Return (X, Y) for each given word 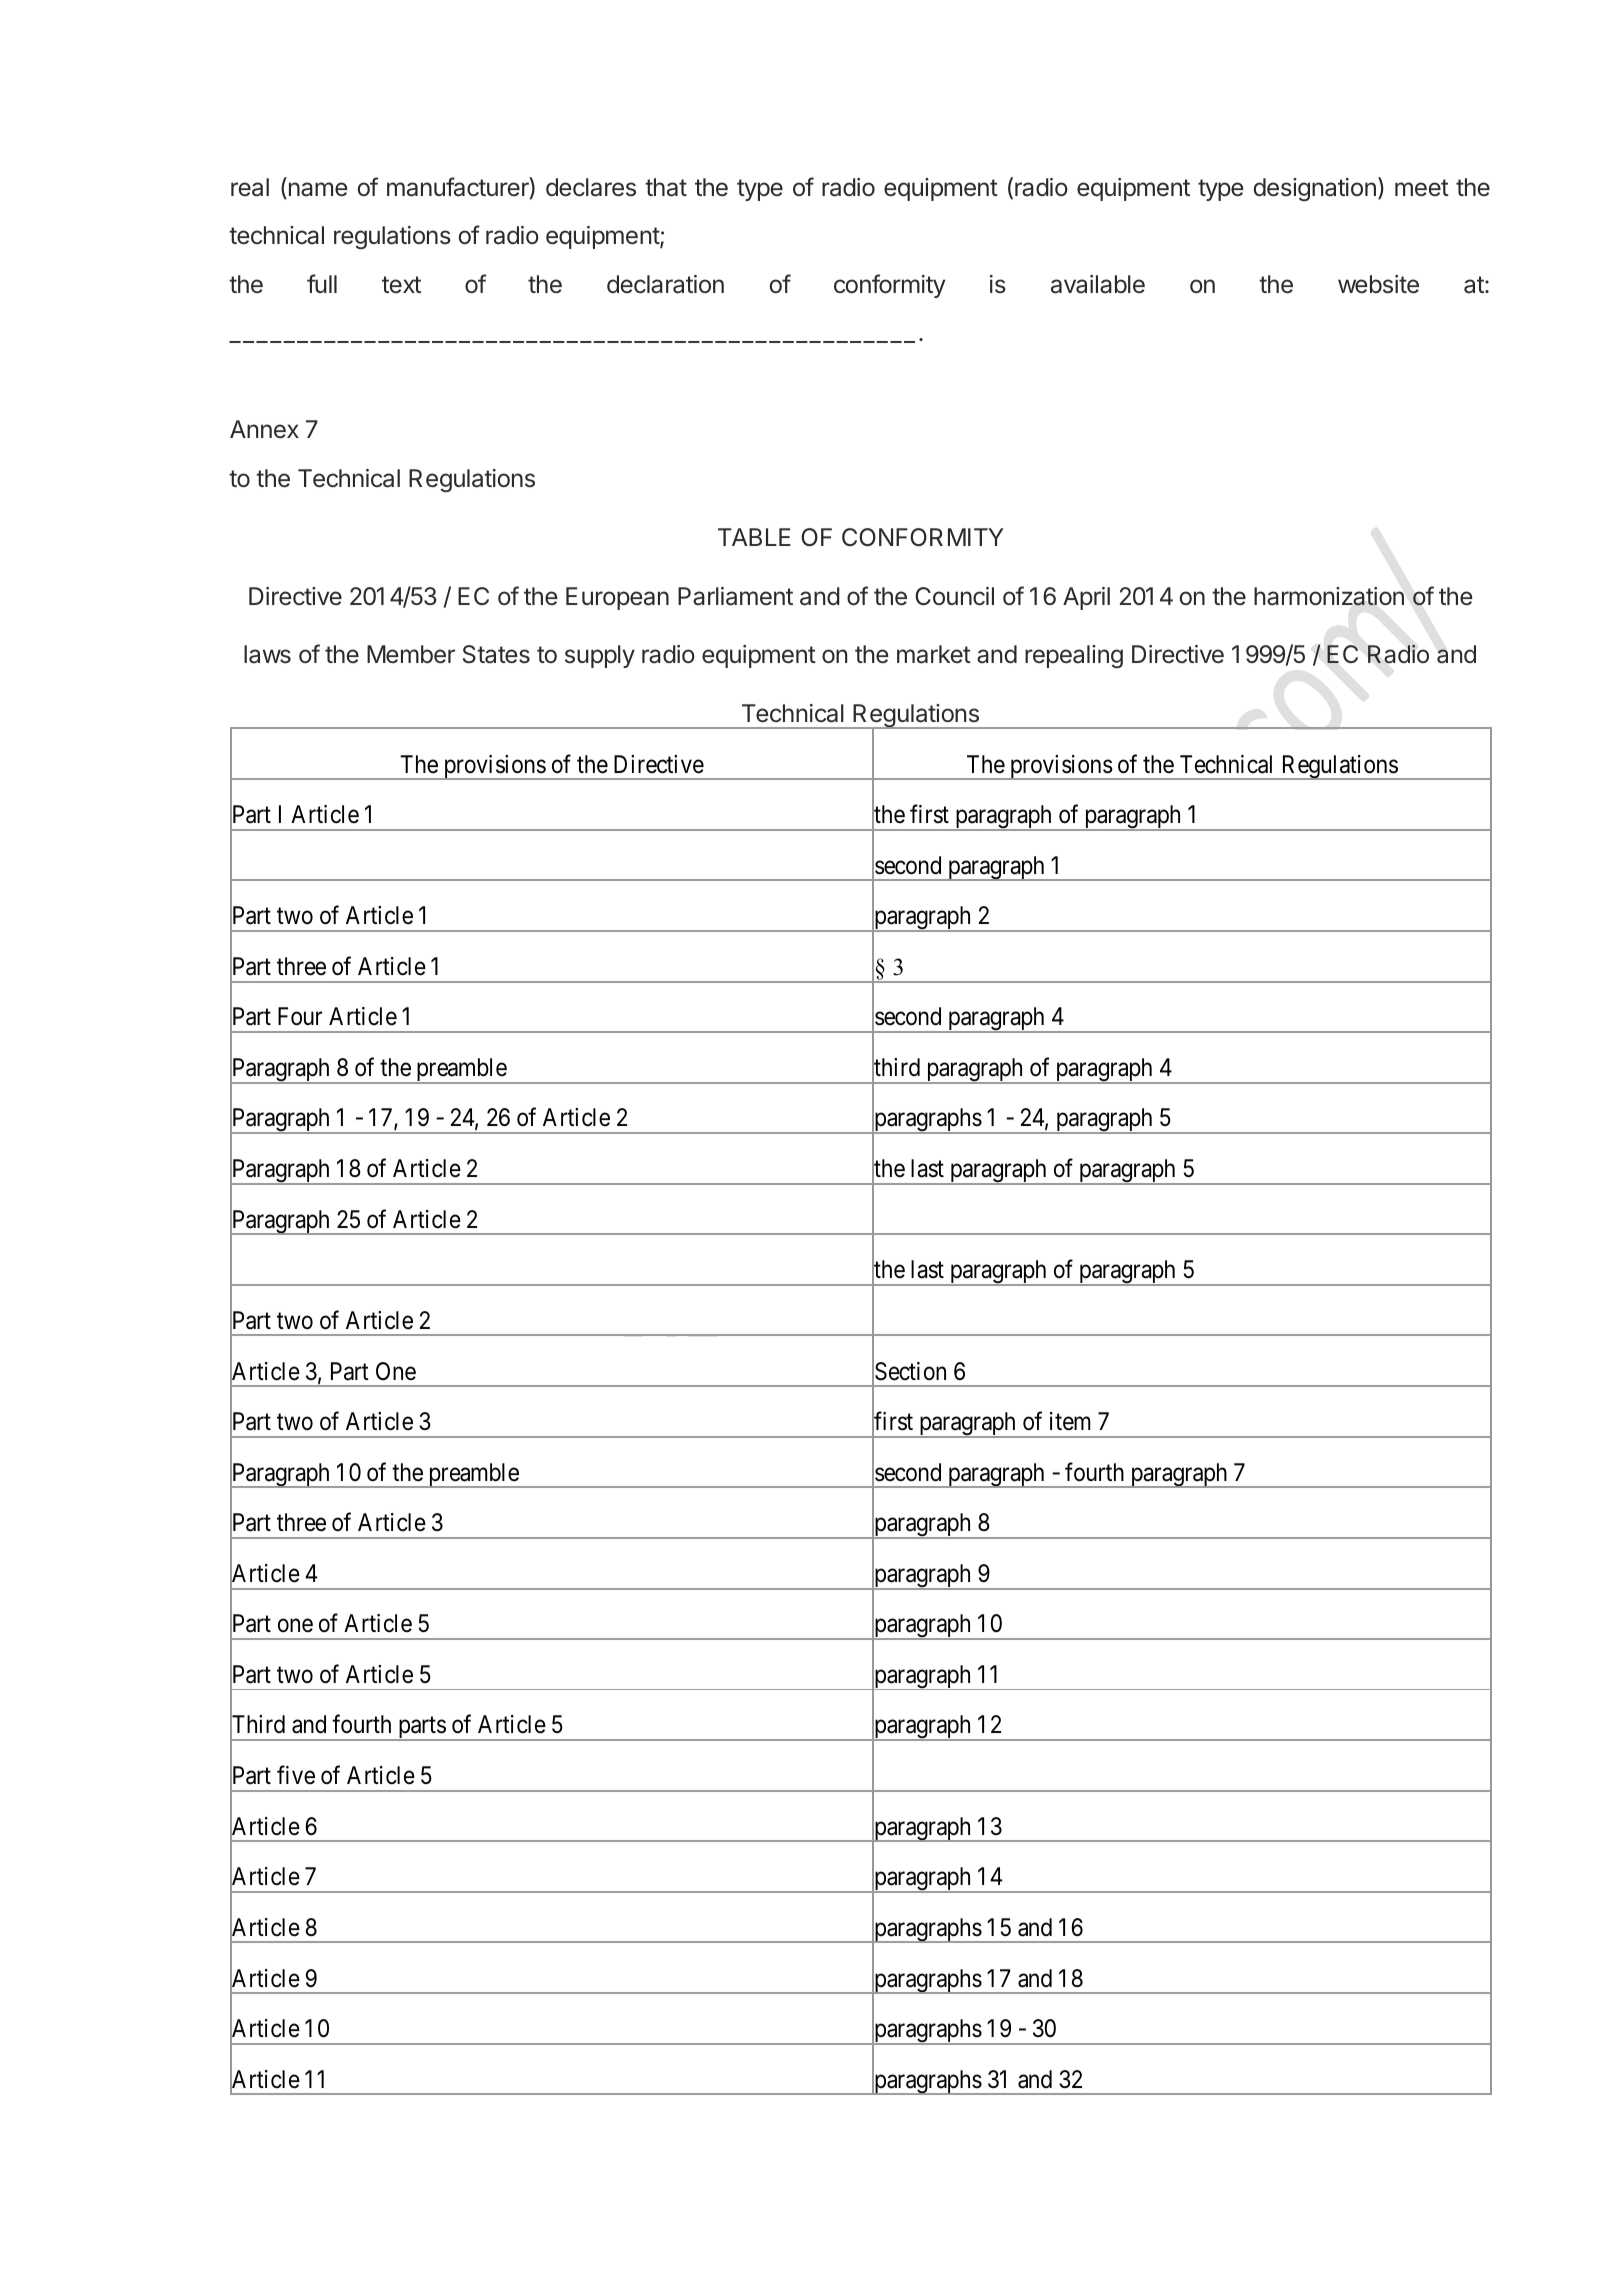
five (296, 1775)
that (666, 187)
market (934, 654)
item (1070, 1421)
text (401, 284)
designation (1314, 189)
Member (411, 654)
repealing (1074, 656)
